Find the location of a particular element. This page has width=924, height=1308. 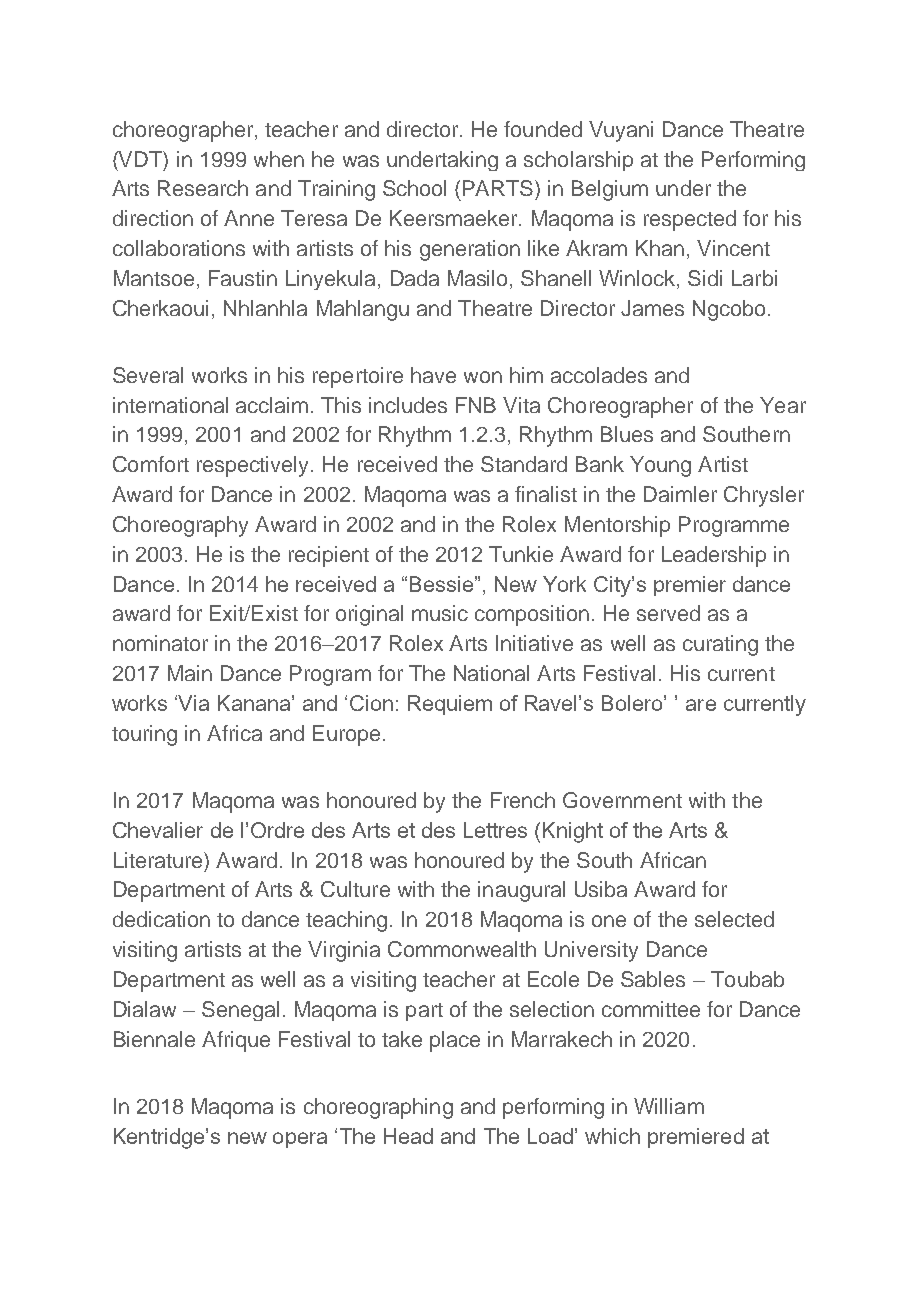

opera is located at coordinates (300, 1140).
